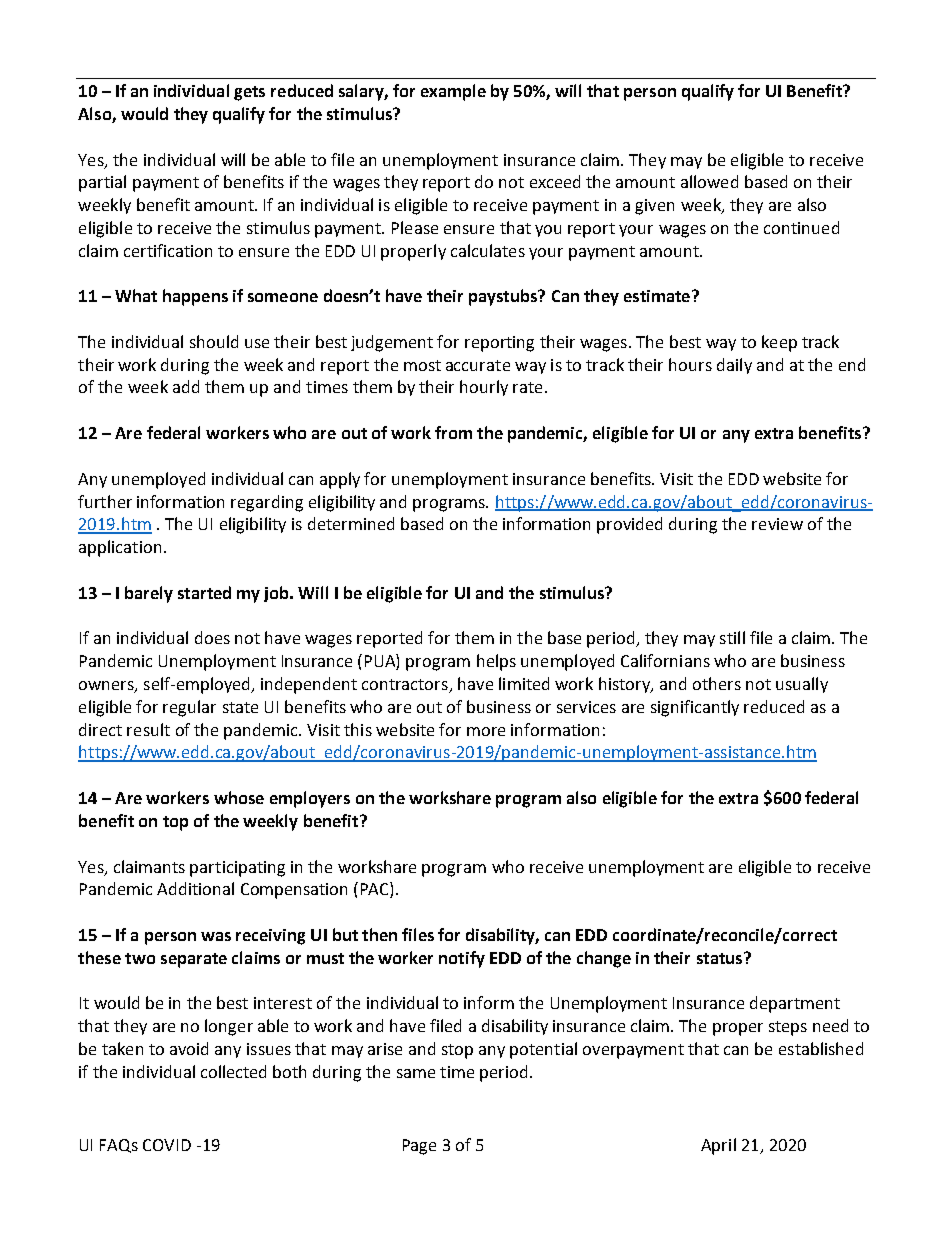 This page has width=952, height=1233. Describe the element at coordinates (709, 181) in the page. I see `allowed` at that location.
